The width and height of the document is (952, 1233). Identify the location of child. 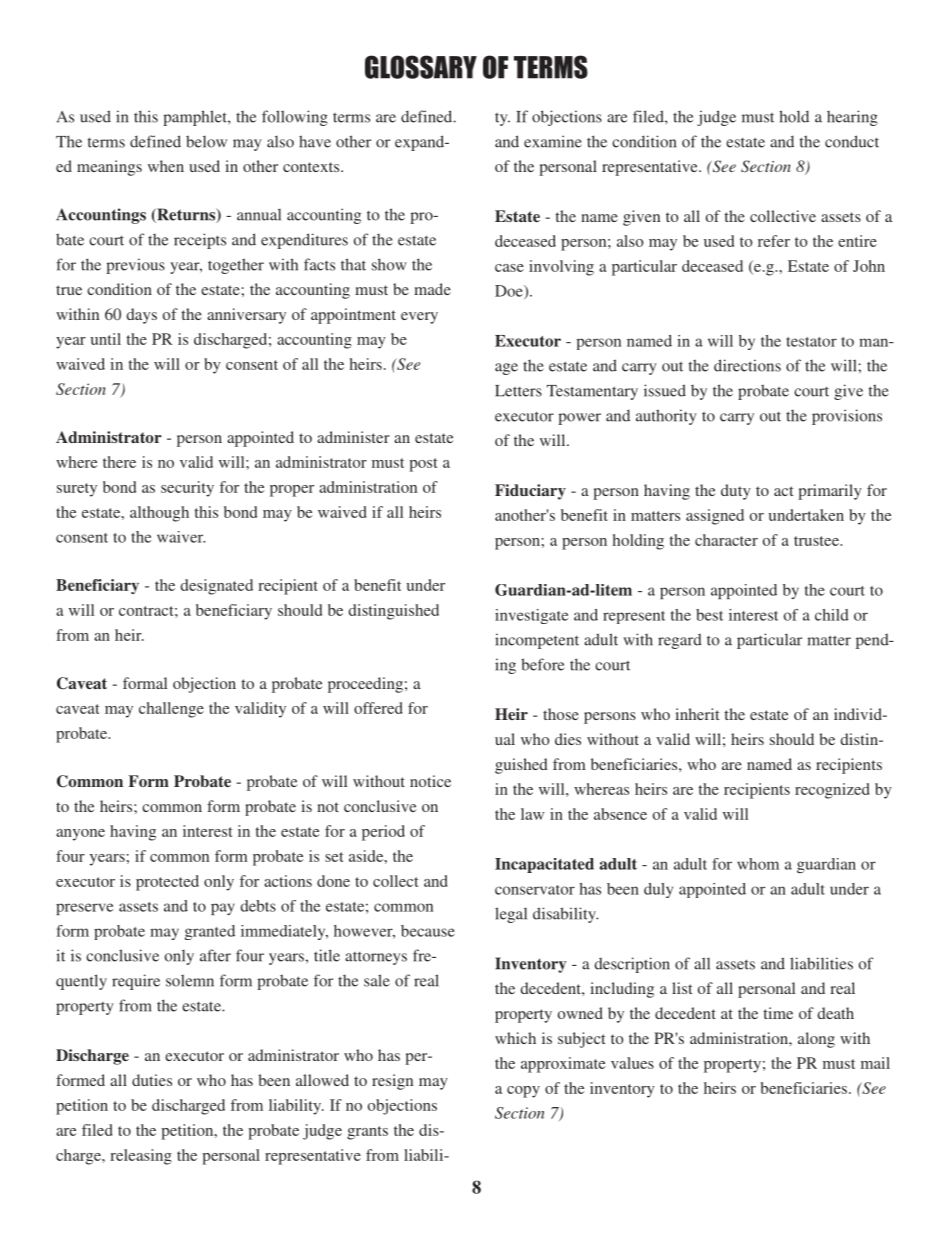
(832, 615).
